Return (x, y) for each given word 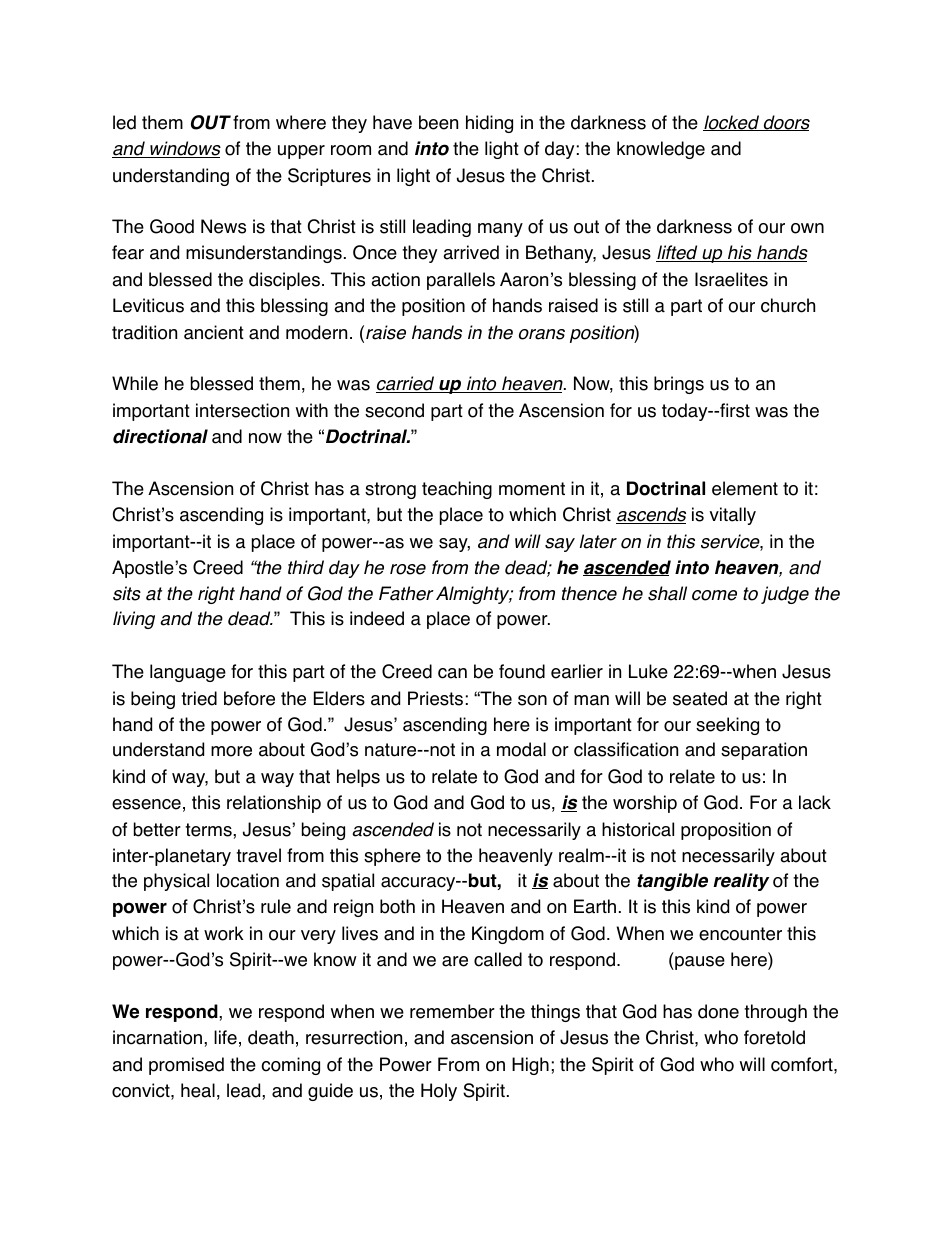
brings (679, 385)
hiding (489, 124)
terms (209, 830)
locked (732, 123)
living (134, 620)
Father (406, 593)
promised (186, 1066)
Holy (439, 1092)
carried (406, 384)
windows (184, 149)
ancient (214, 332)
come (714, 595)
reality (741, 882)
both (397, 906)
